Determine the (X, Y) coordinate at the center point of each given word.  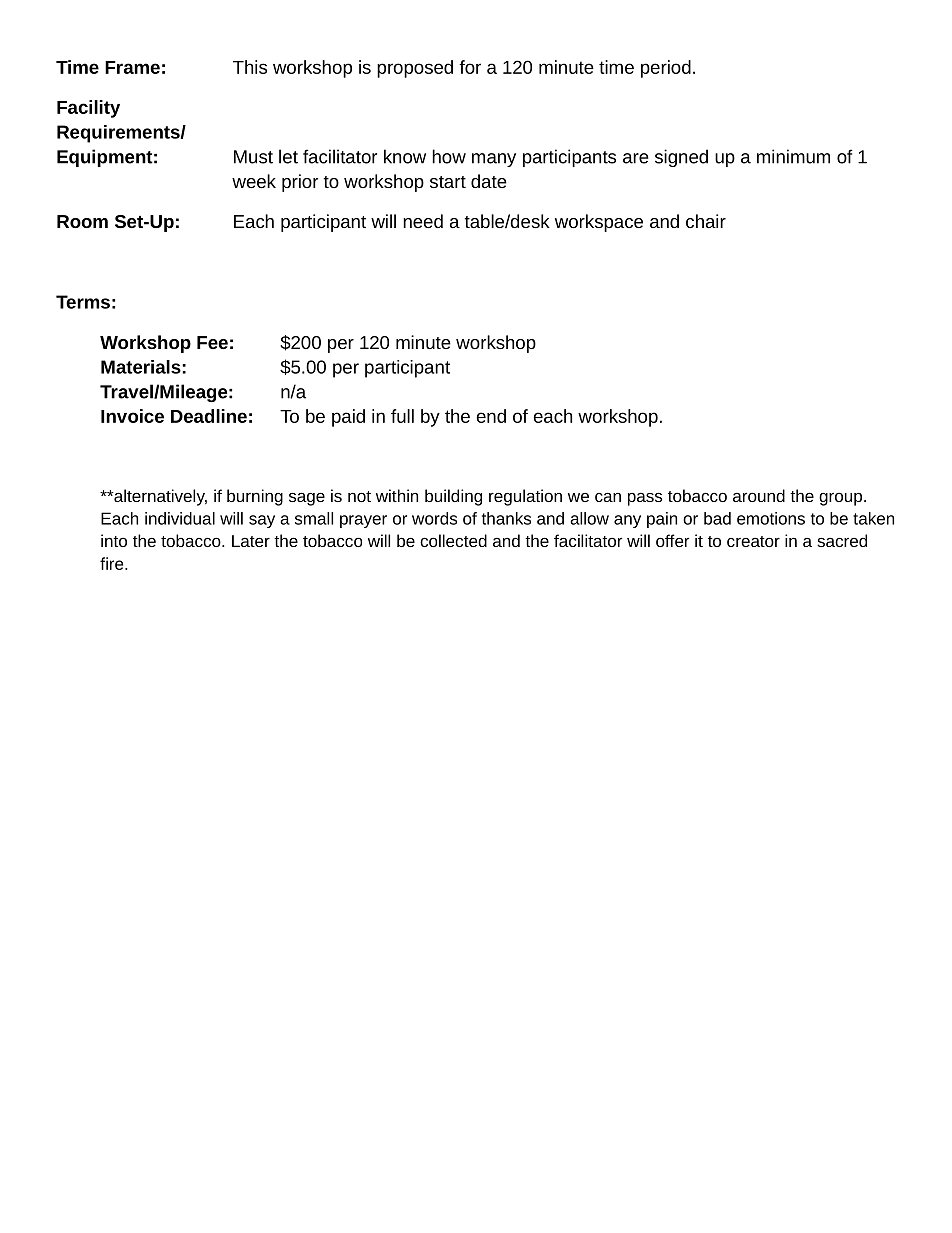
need (423, 221)
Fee (212, 342)
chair (706, 221)
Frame (132, 67)
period (666, 69)
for (470, 67)
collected (453, 540)
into (114, 540)
